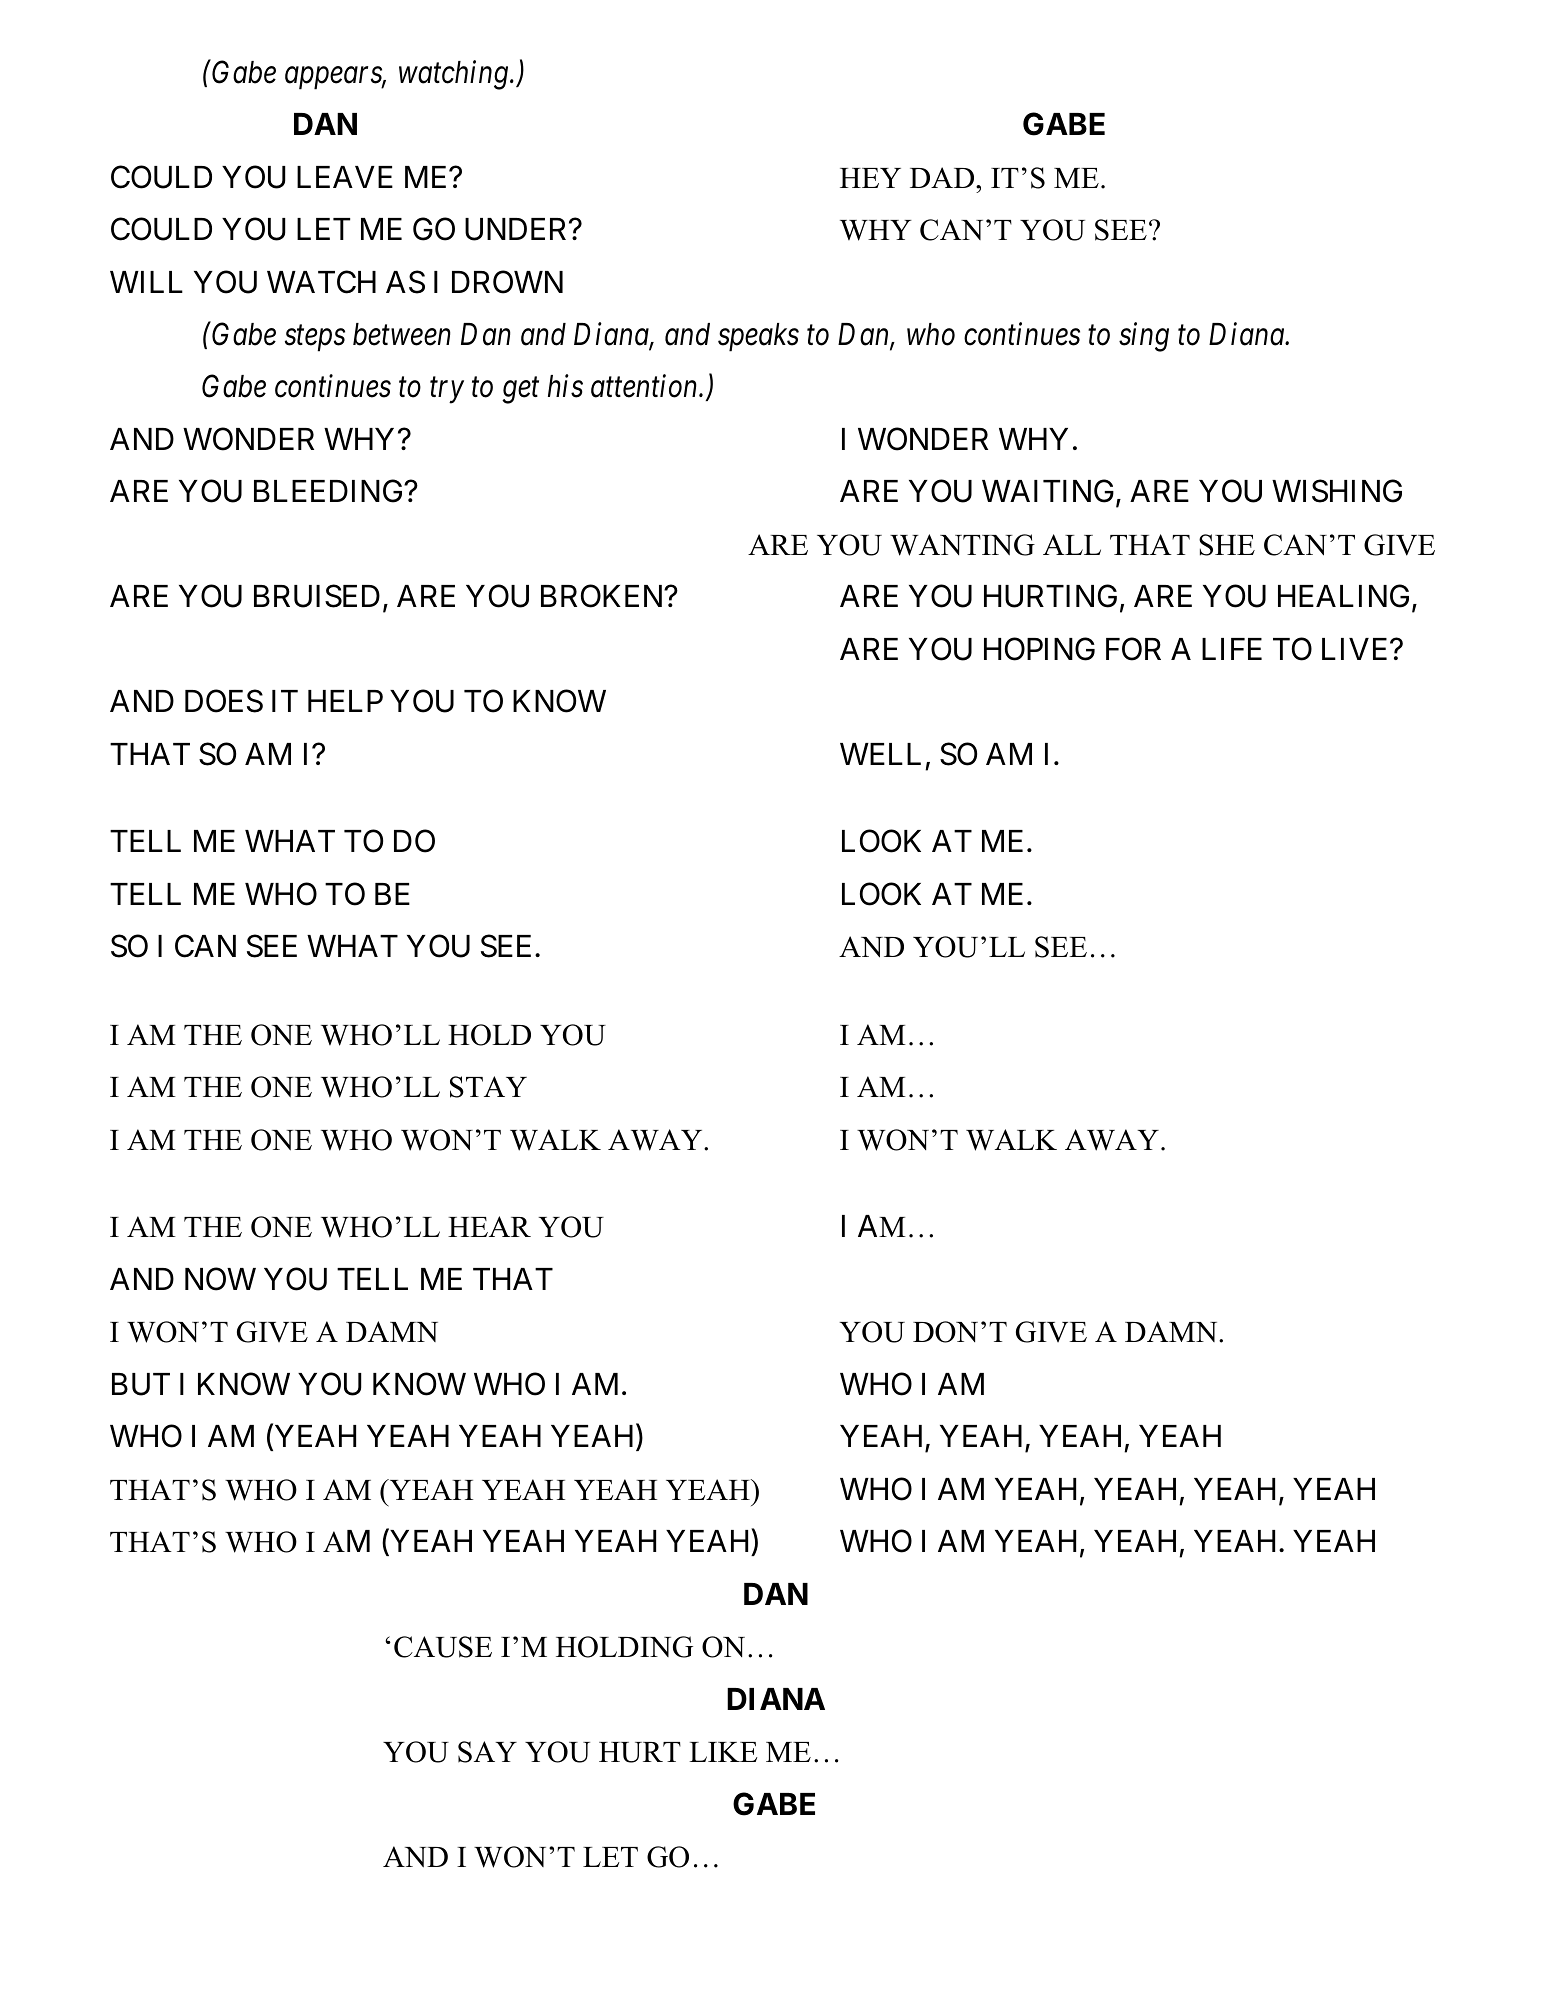  Describe the element at coordinates (1227, 545) in the screenshot. I see `SHE` at that location.
